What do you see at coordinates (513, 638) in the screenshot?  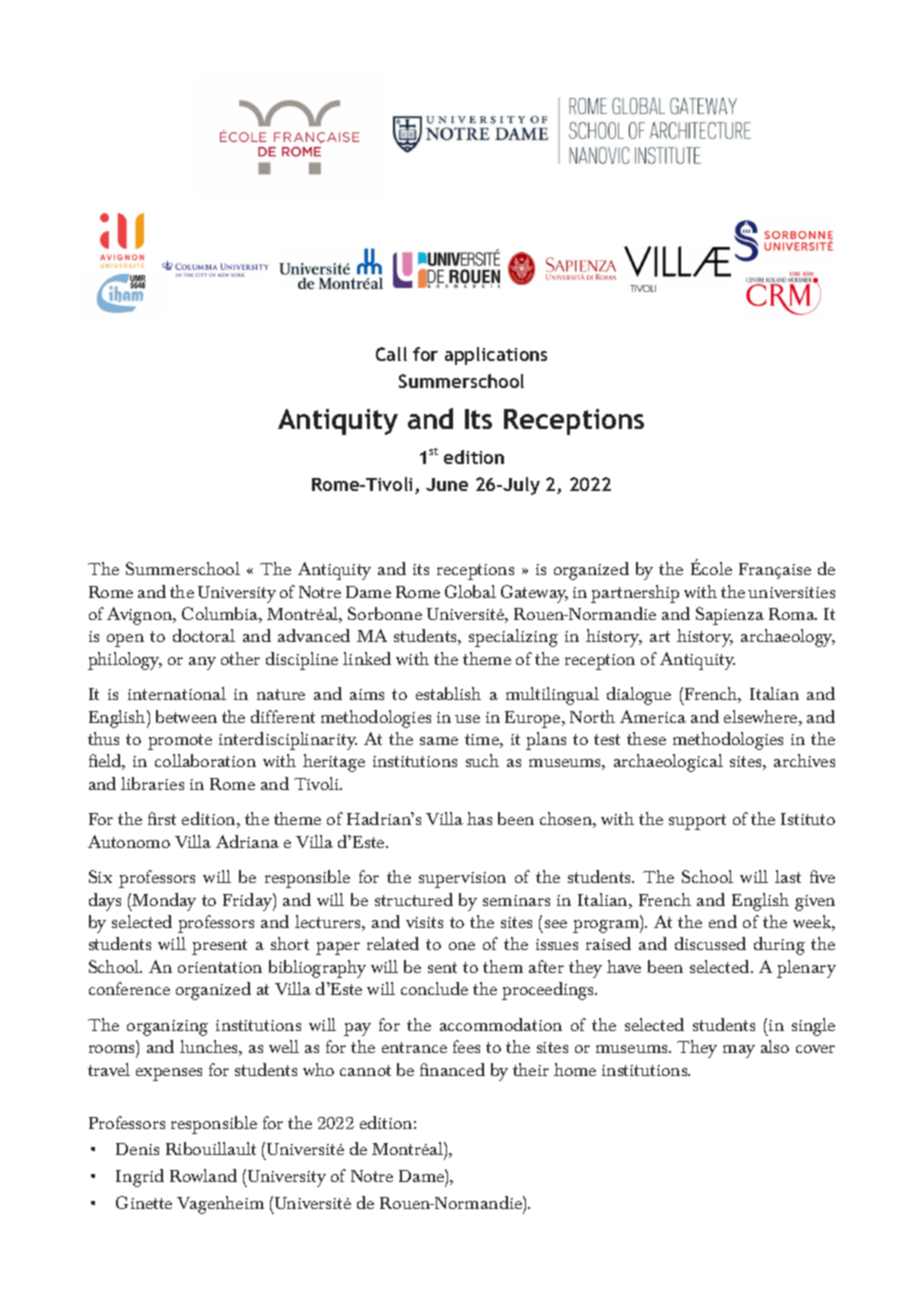 I see `specializing` at bounding box center [513, 638].
